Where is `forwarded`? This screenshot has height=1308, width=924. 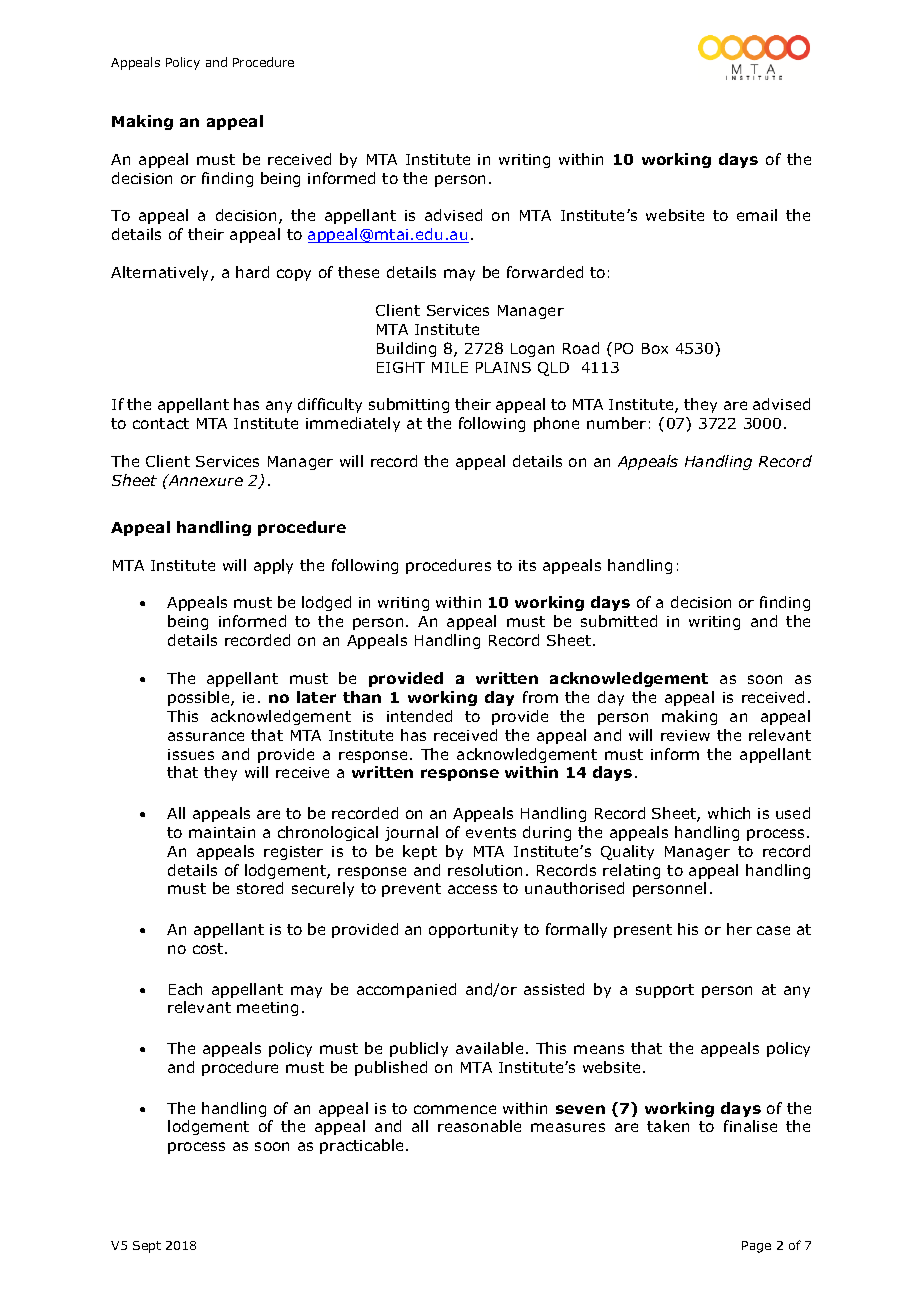 forwarded is located at coordinates (545, 272).
